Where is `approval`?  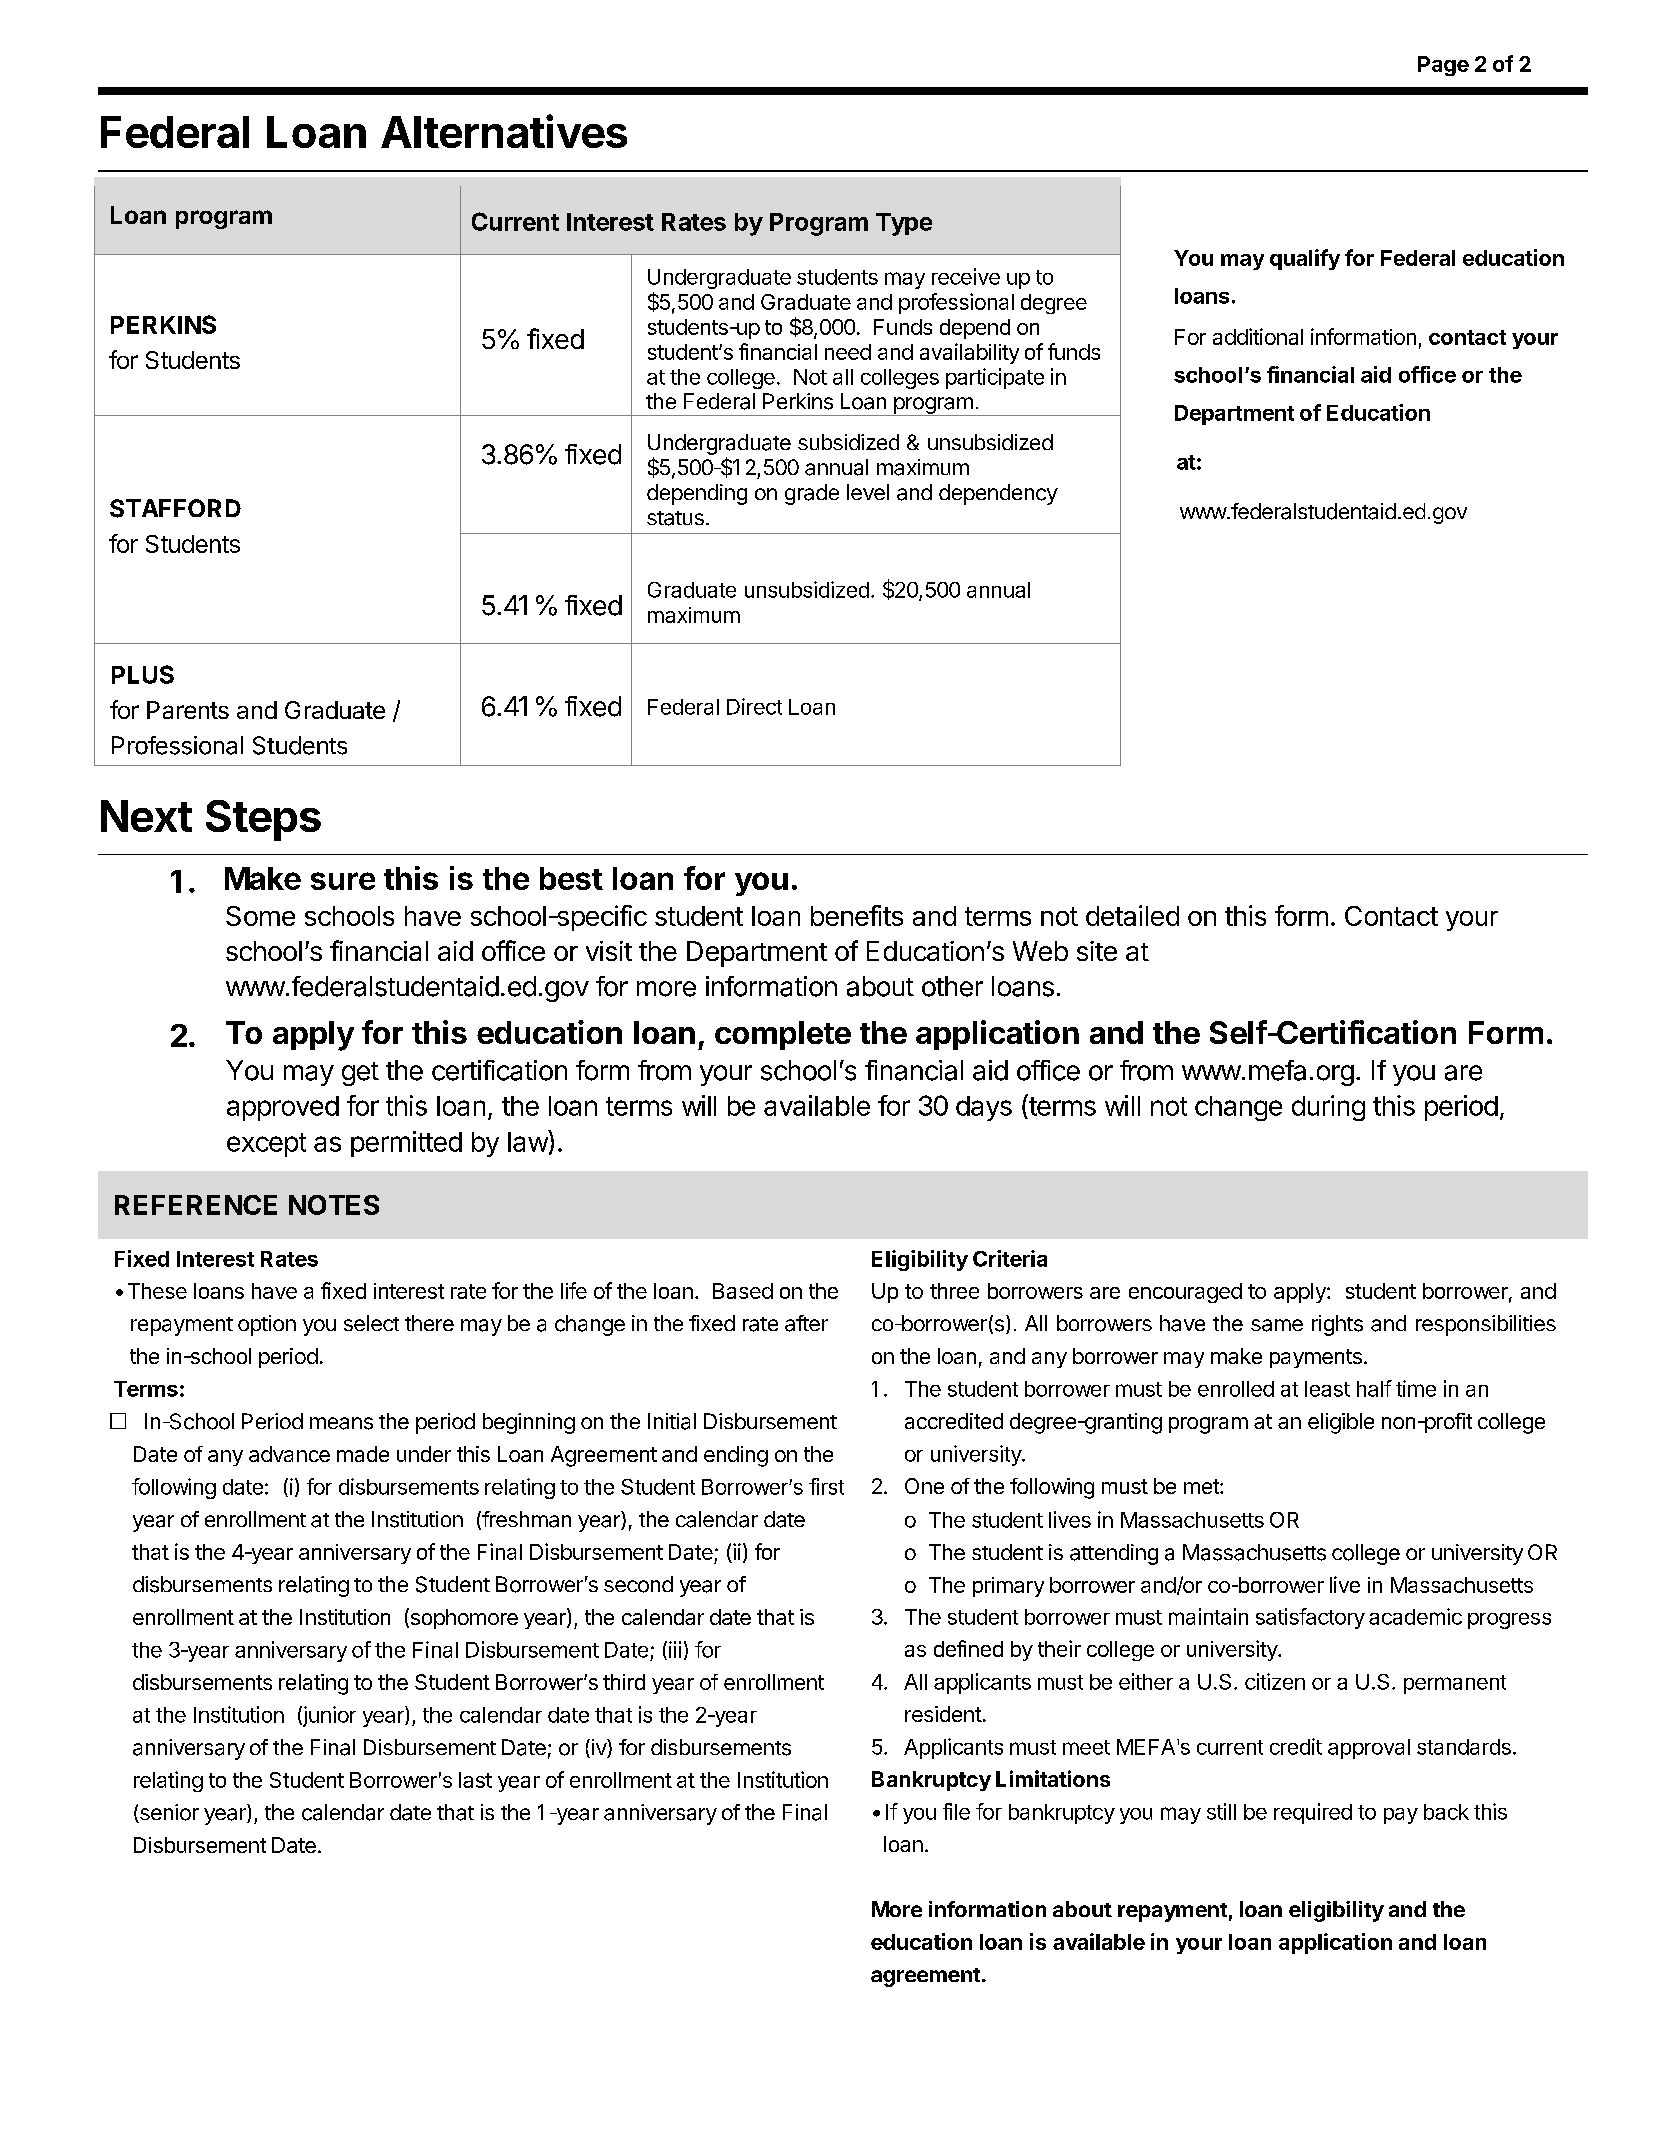
approval is located at coordinates (1369, 1749).
